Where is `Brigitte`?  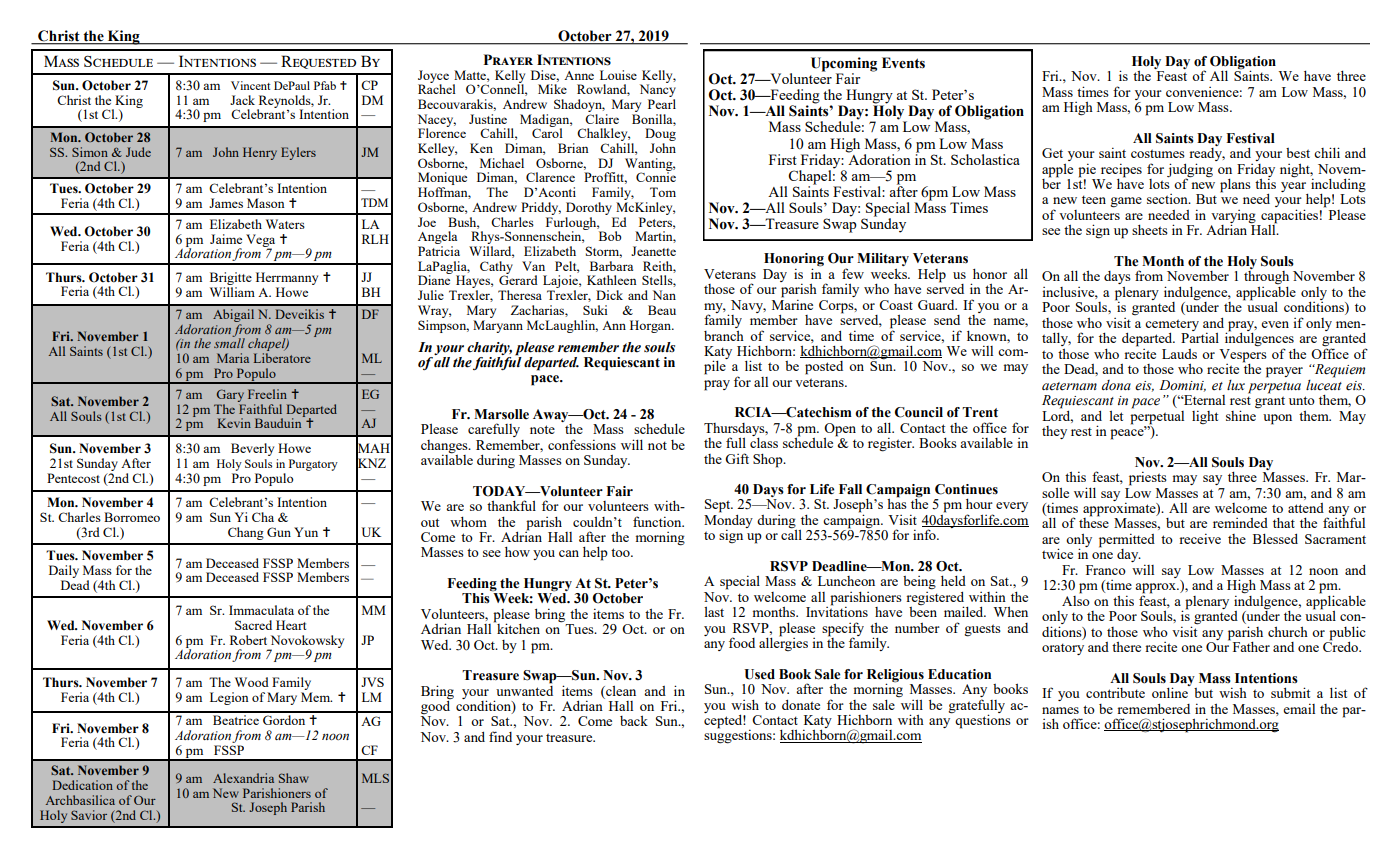
Brigitte is located at coordinates (231, 278).
